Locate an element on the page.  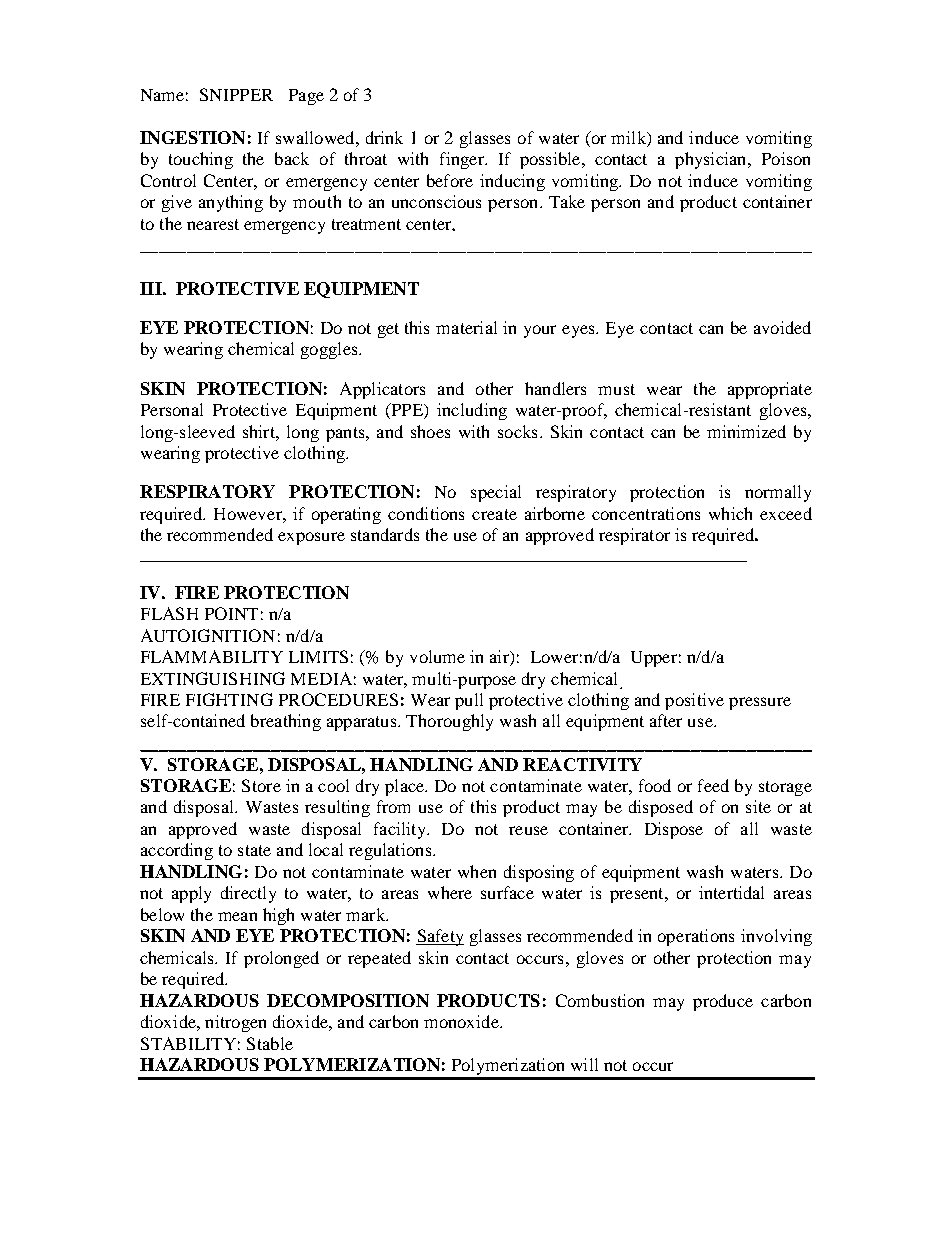
nitrogen is located at coordinates (235, 1023).
